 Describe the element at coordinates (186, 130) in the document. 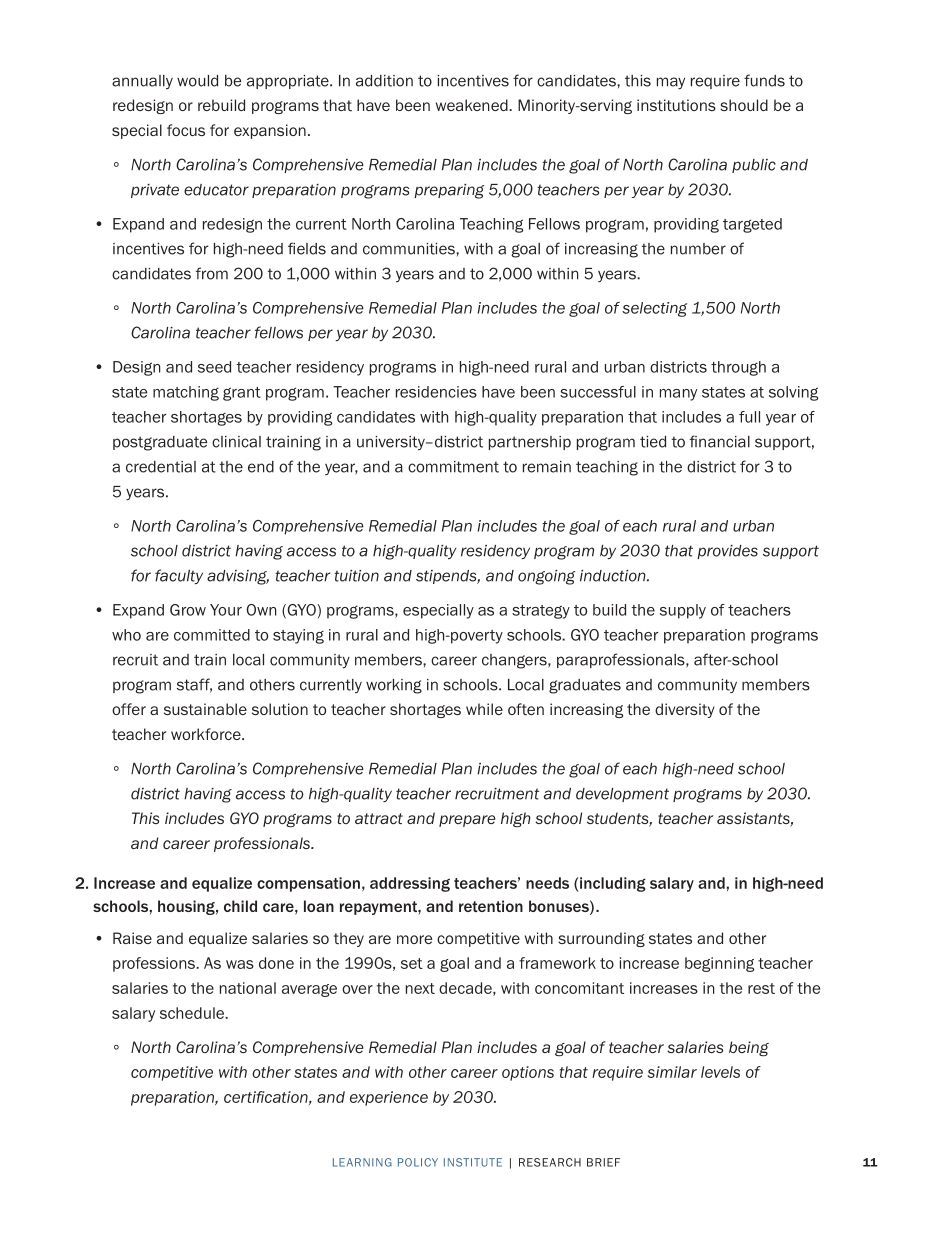

I see `focus` at that location.
